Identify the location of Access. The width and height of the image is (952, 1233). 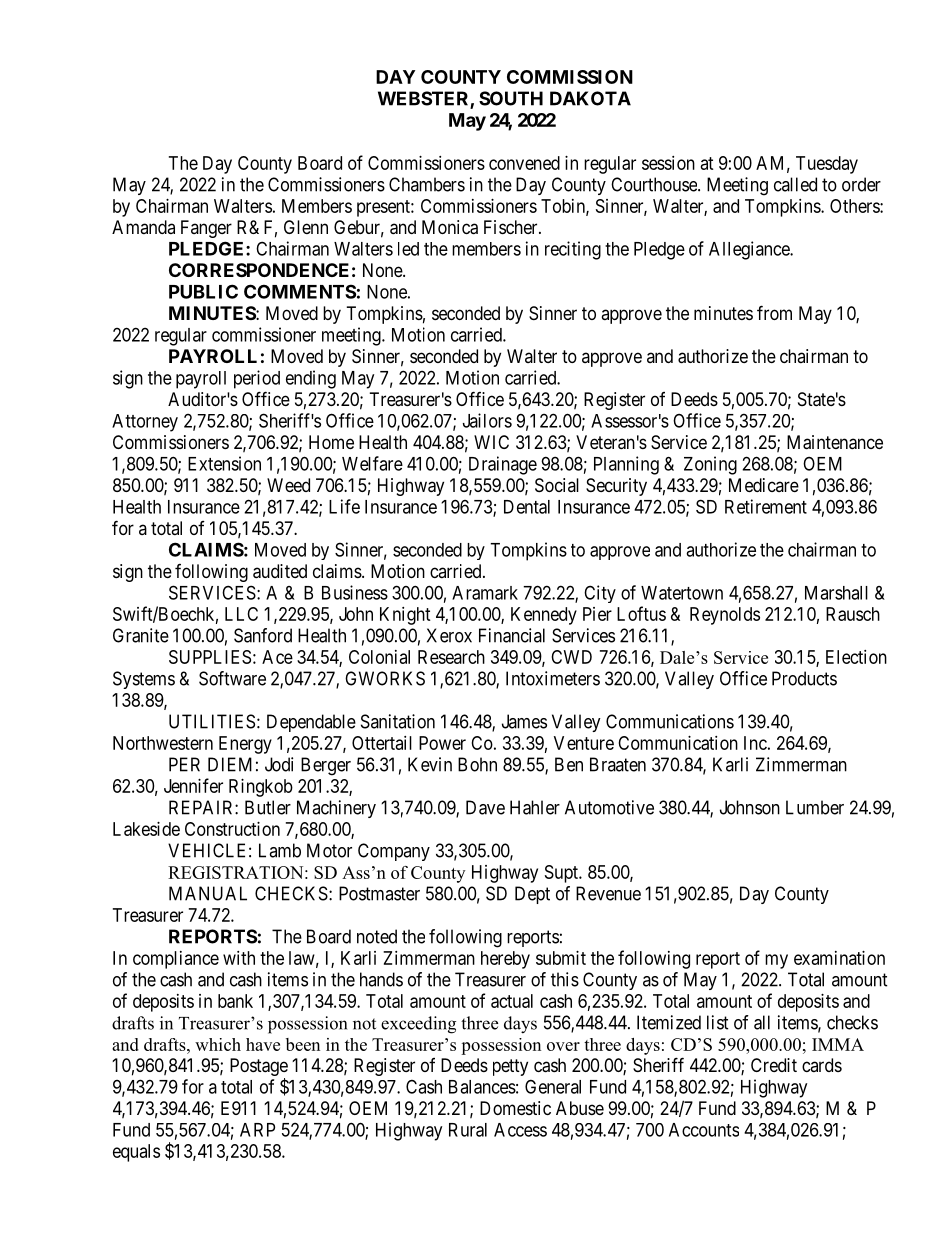
(520, 1130).
